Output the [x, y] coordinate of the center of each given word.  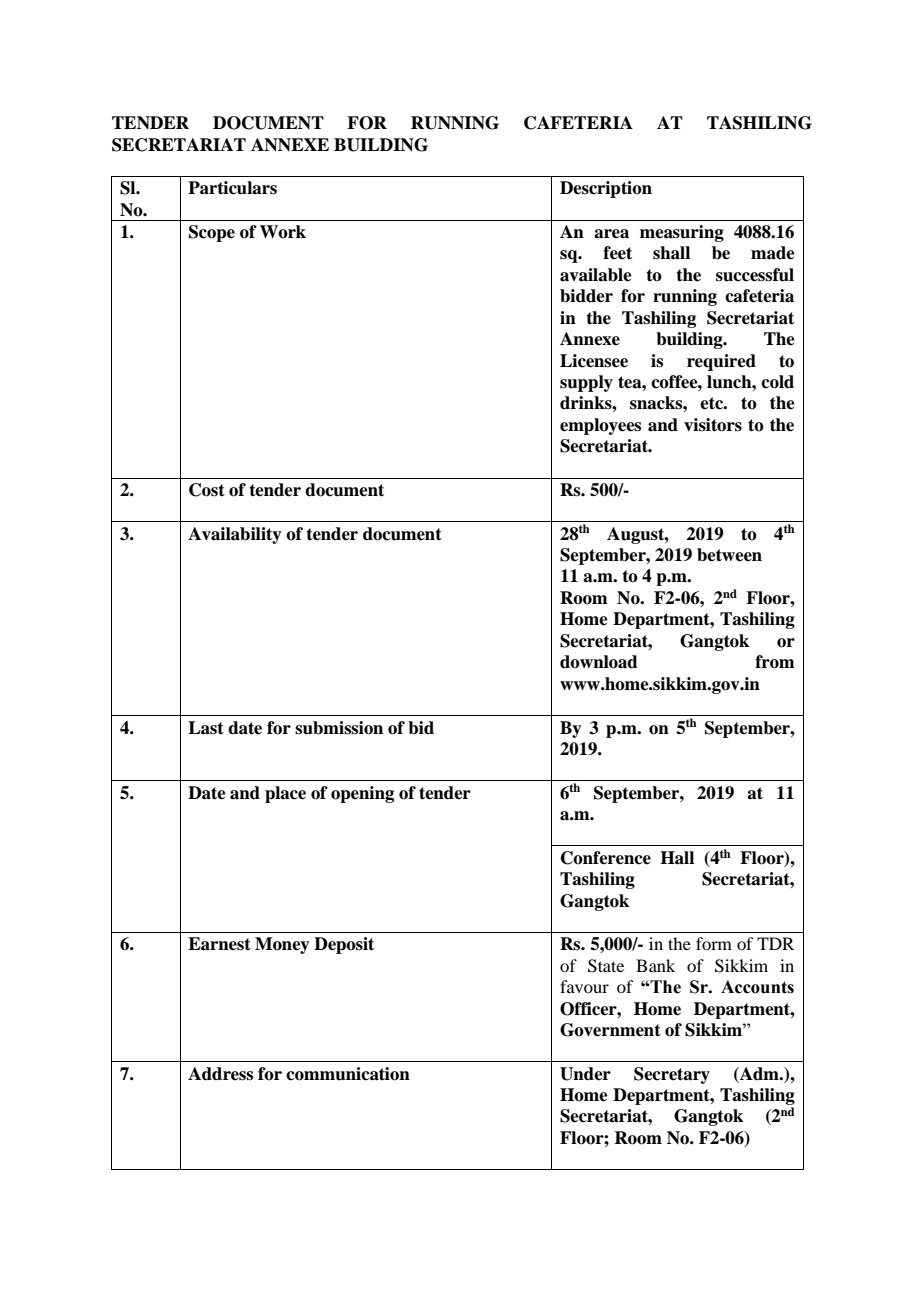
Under [585, 1074]
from [774, 662]
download [599, 662]
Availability [235, 535]
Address [220, 1074]
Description [606, 189]
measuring [682, 233]
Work [283, 232]
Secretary [672, 1075]
